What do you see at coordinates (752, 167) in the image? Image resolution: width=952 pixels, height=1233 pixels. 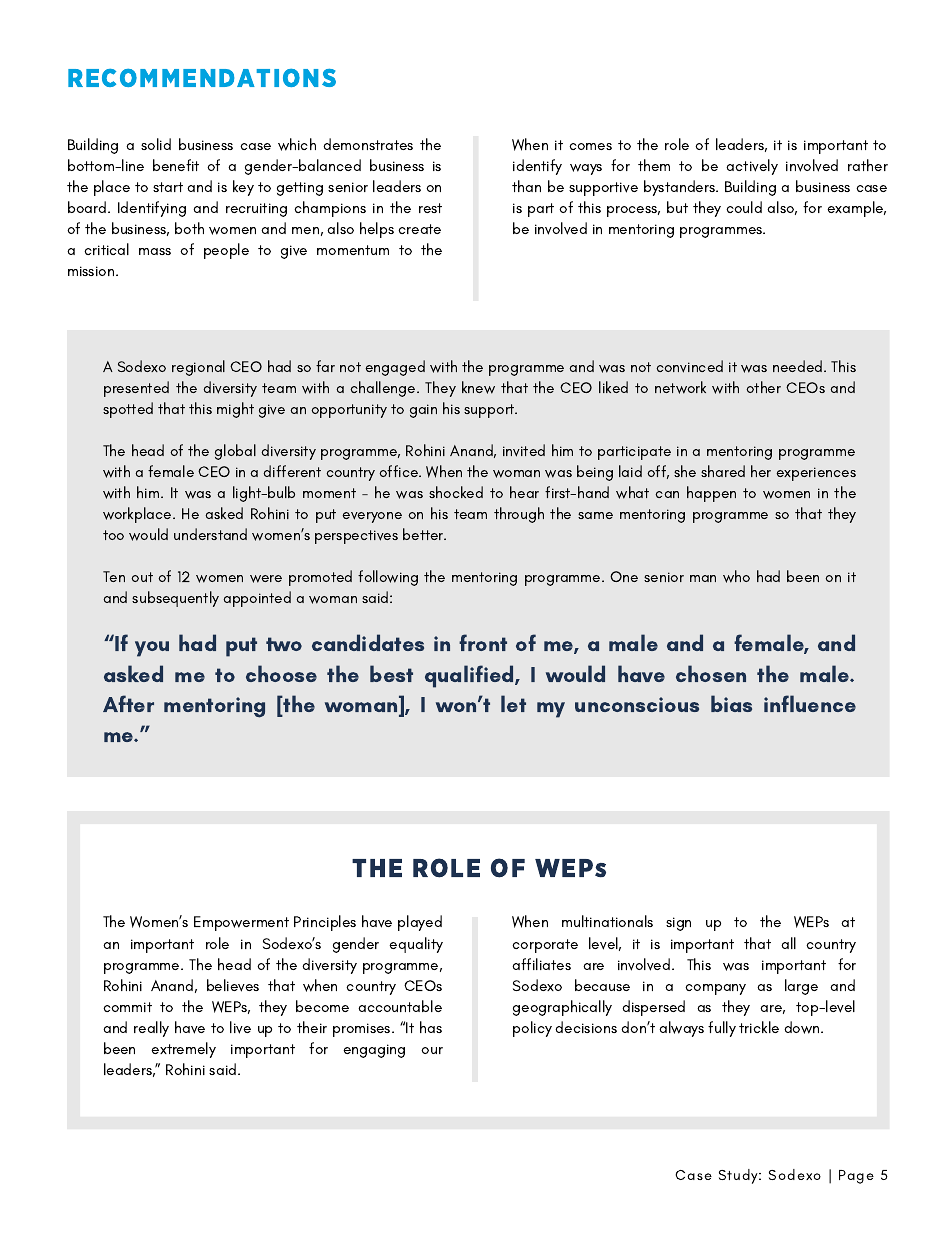 I see `actively` at bounding box center [752, 167].
